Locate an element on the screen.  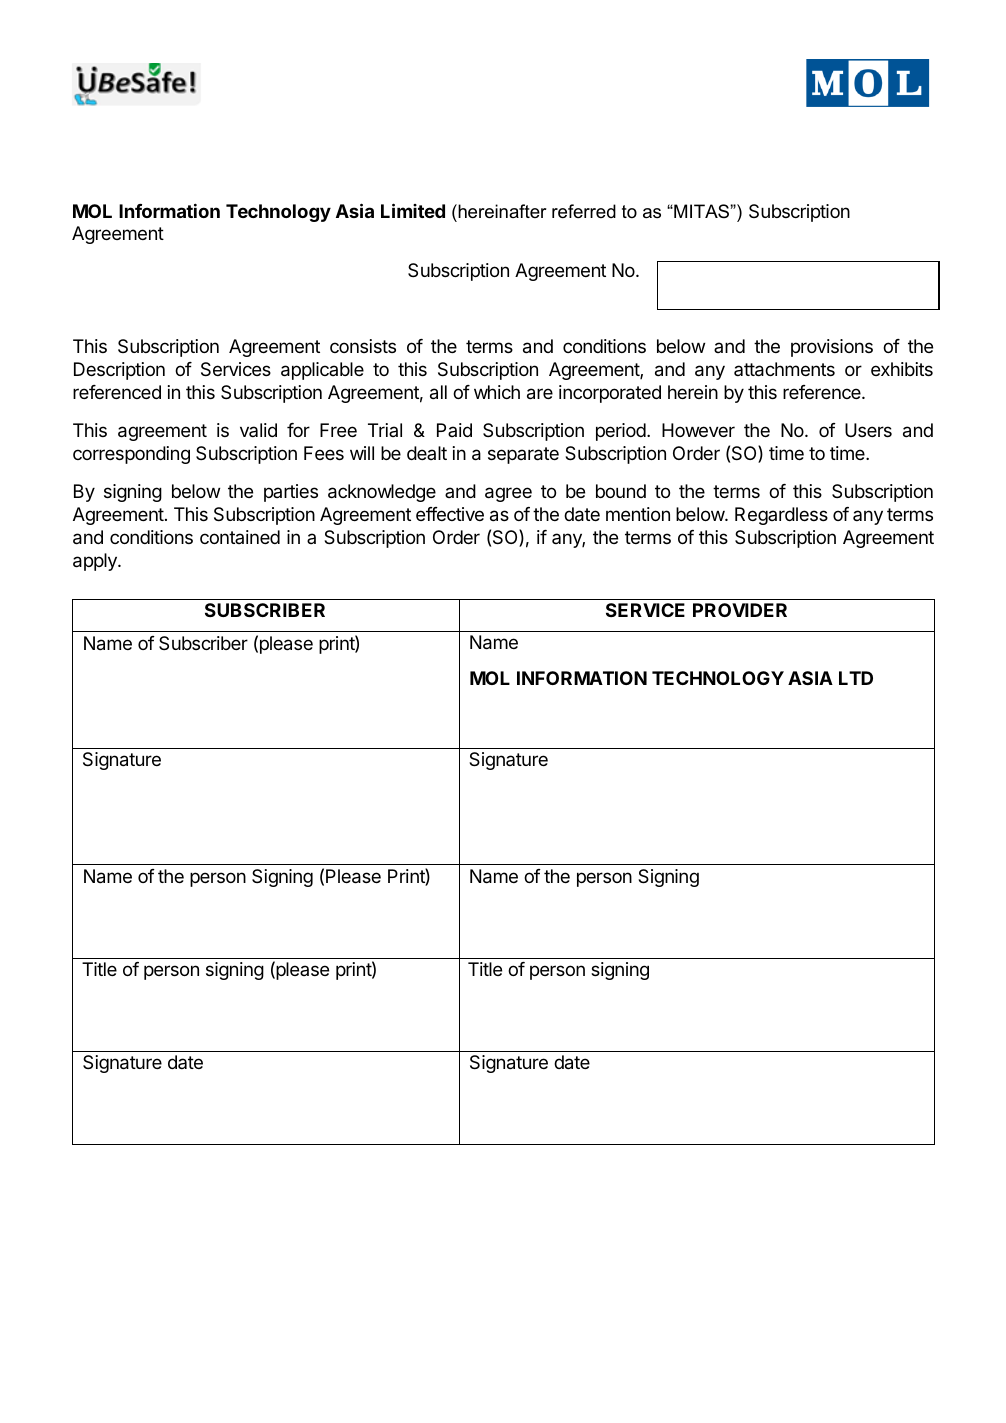
Regardless is located at coordinates (781, 516).
